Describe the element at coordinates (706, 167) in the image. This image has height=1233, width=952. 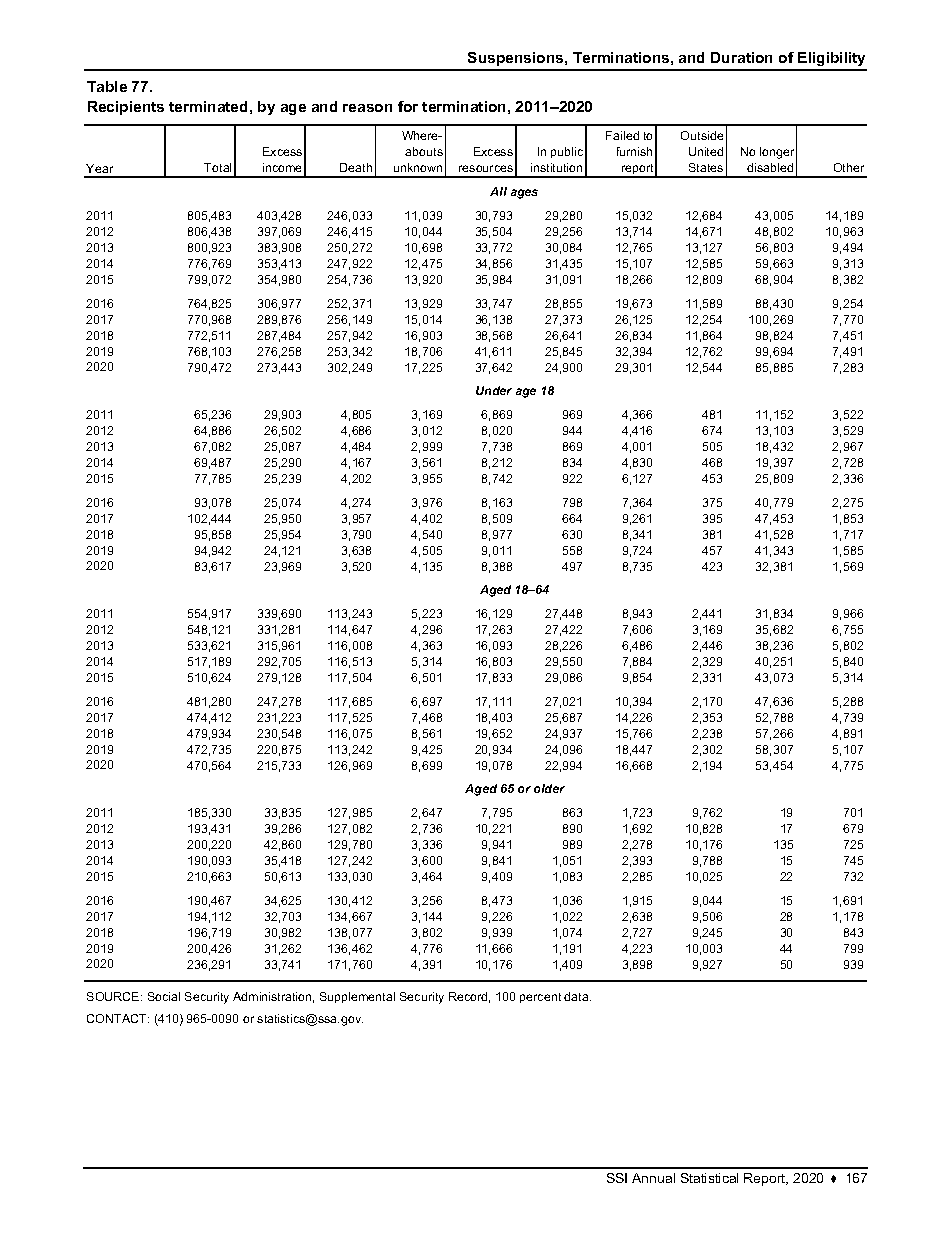
I see `States` at that location.
